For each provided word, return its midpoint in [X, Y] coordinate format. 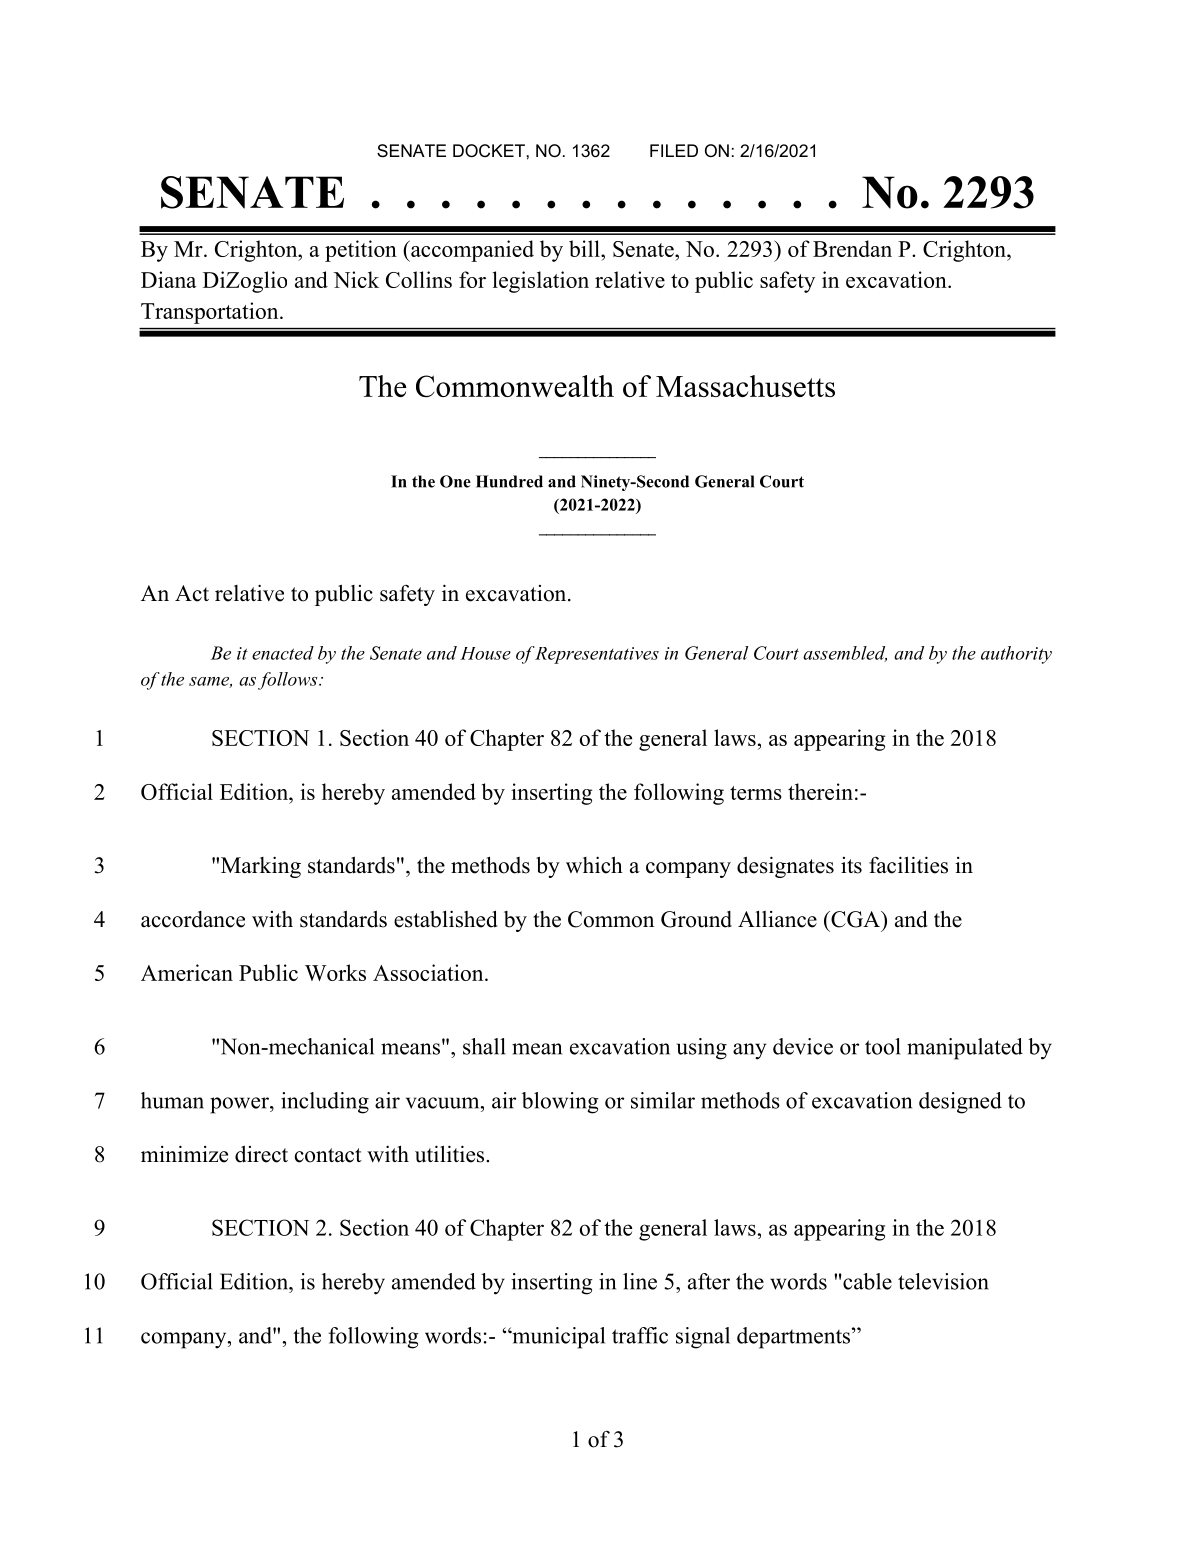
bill [585, 248]
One [455, 481]
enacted [283, 653]
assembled [845, 654]
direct [261, 1154]
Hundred [509, 481]
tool [883, 1046]
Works [335, 972]
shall [484, 1046]
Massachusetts [745, 386]
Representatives [596, 655]
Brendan [852, 248]
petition [361, 251]
